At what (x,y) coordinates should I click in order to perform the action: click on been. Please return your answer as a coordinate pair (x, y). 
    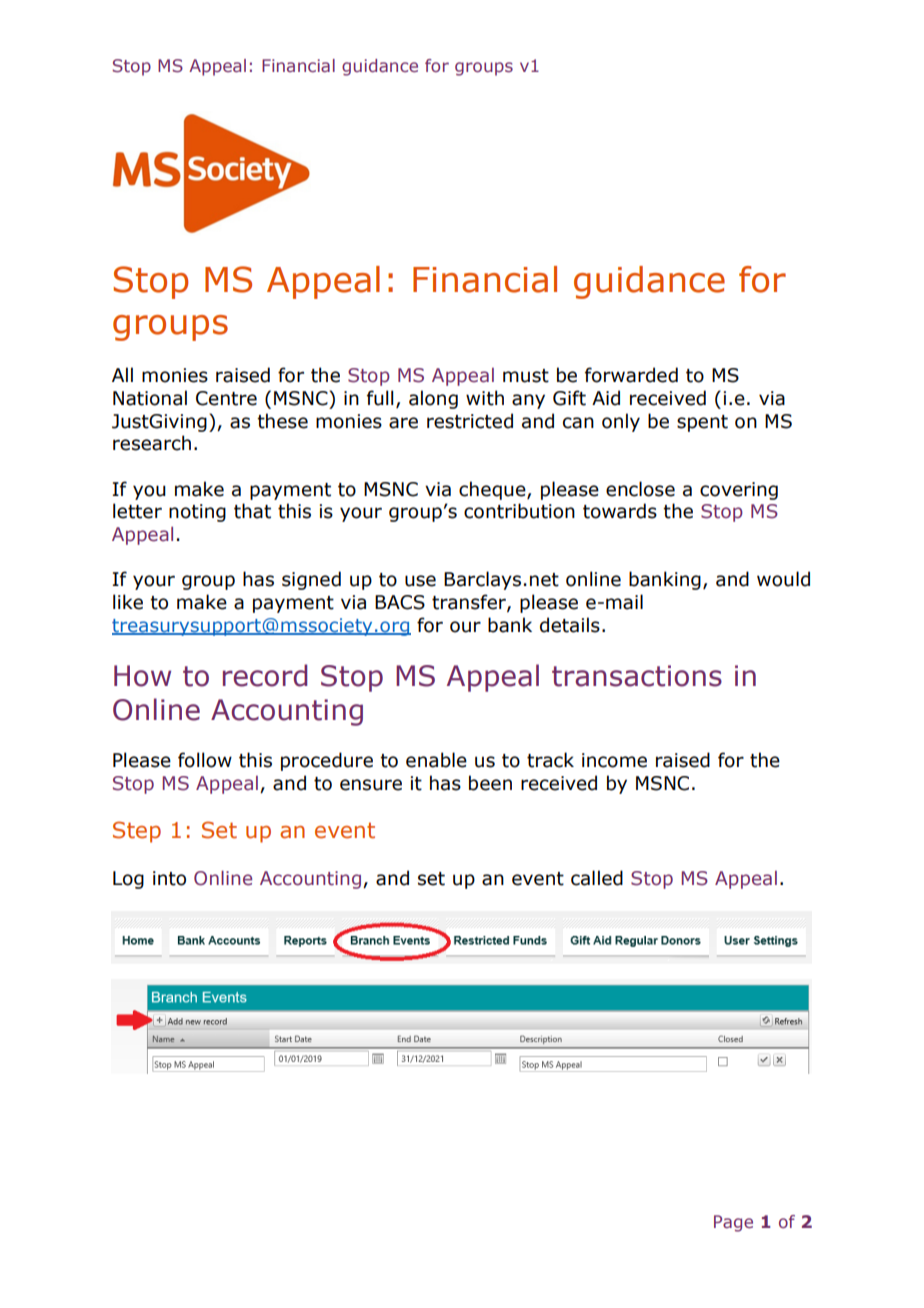
    Looking at the image, I should click on (490, 783).
